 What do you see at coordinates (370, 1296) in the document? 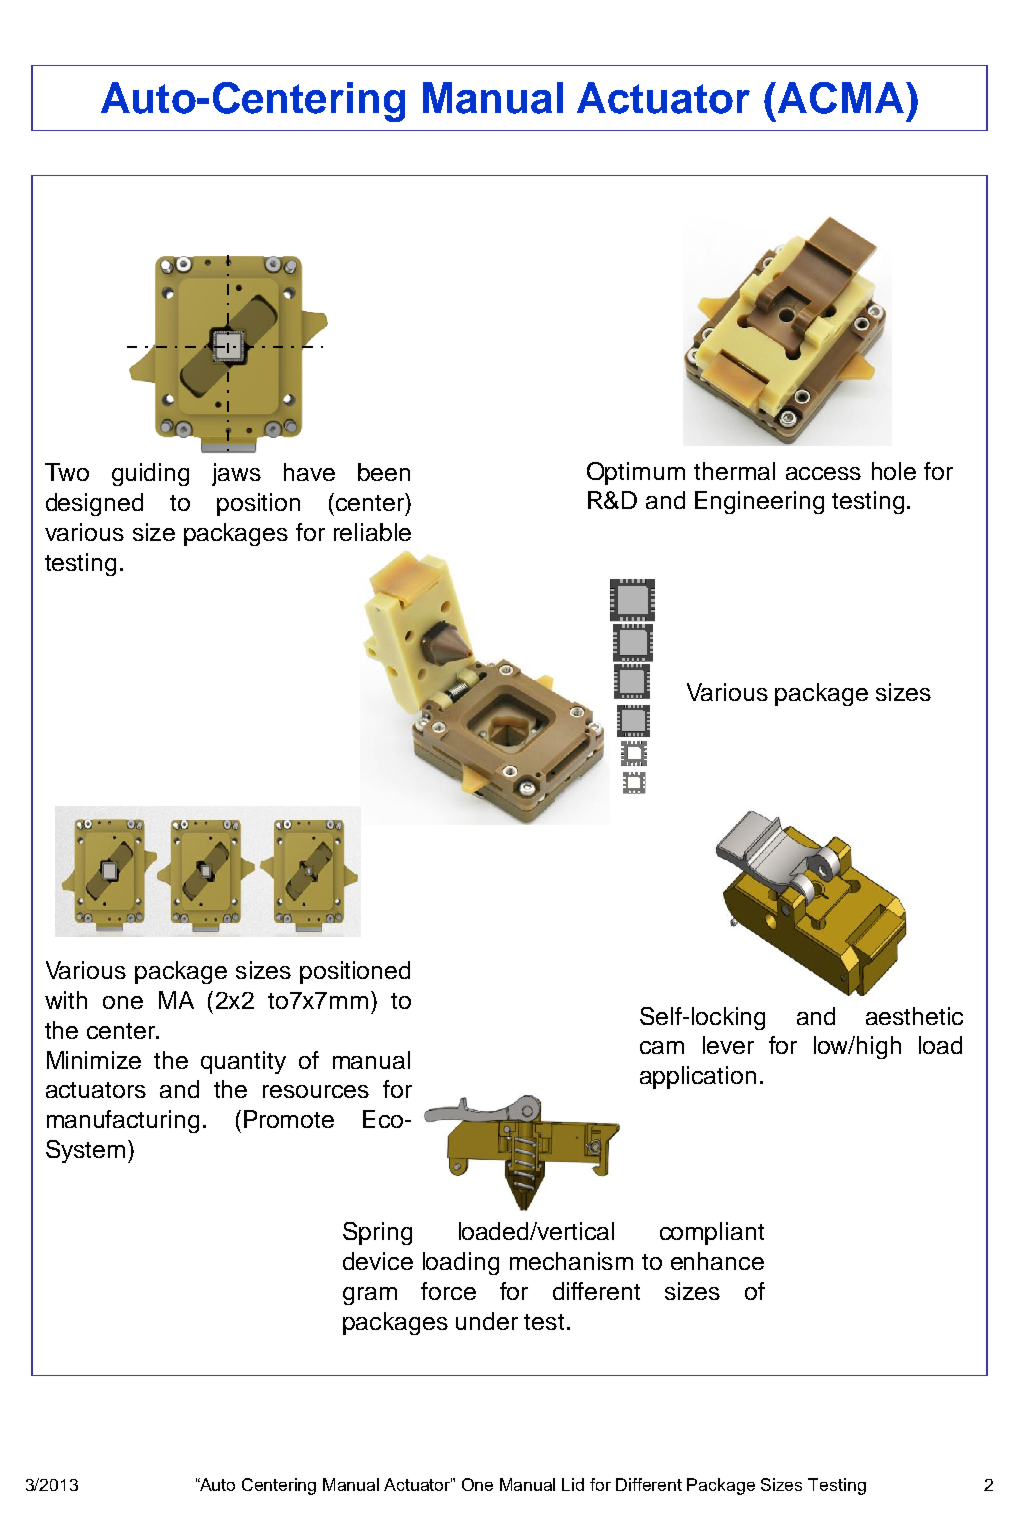
I see `gram` at bounding box center [370, 1296].
